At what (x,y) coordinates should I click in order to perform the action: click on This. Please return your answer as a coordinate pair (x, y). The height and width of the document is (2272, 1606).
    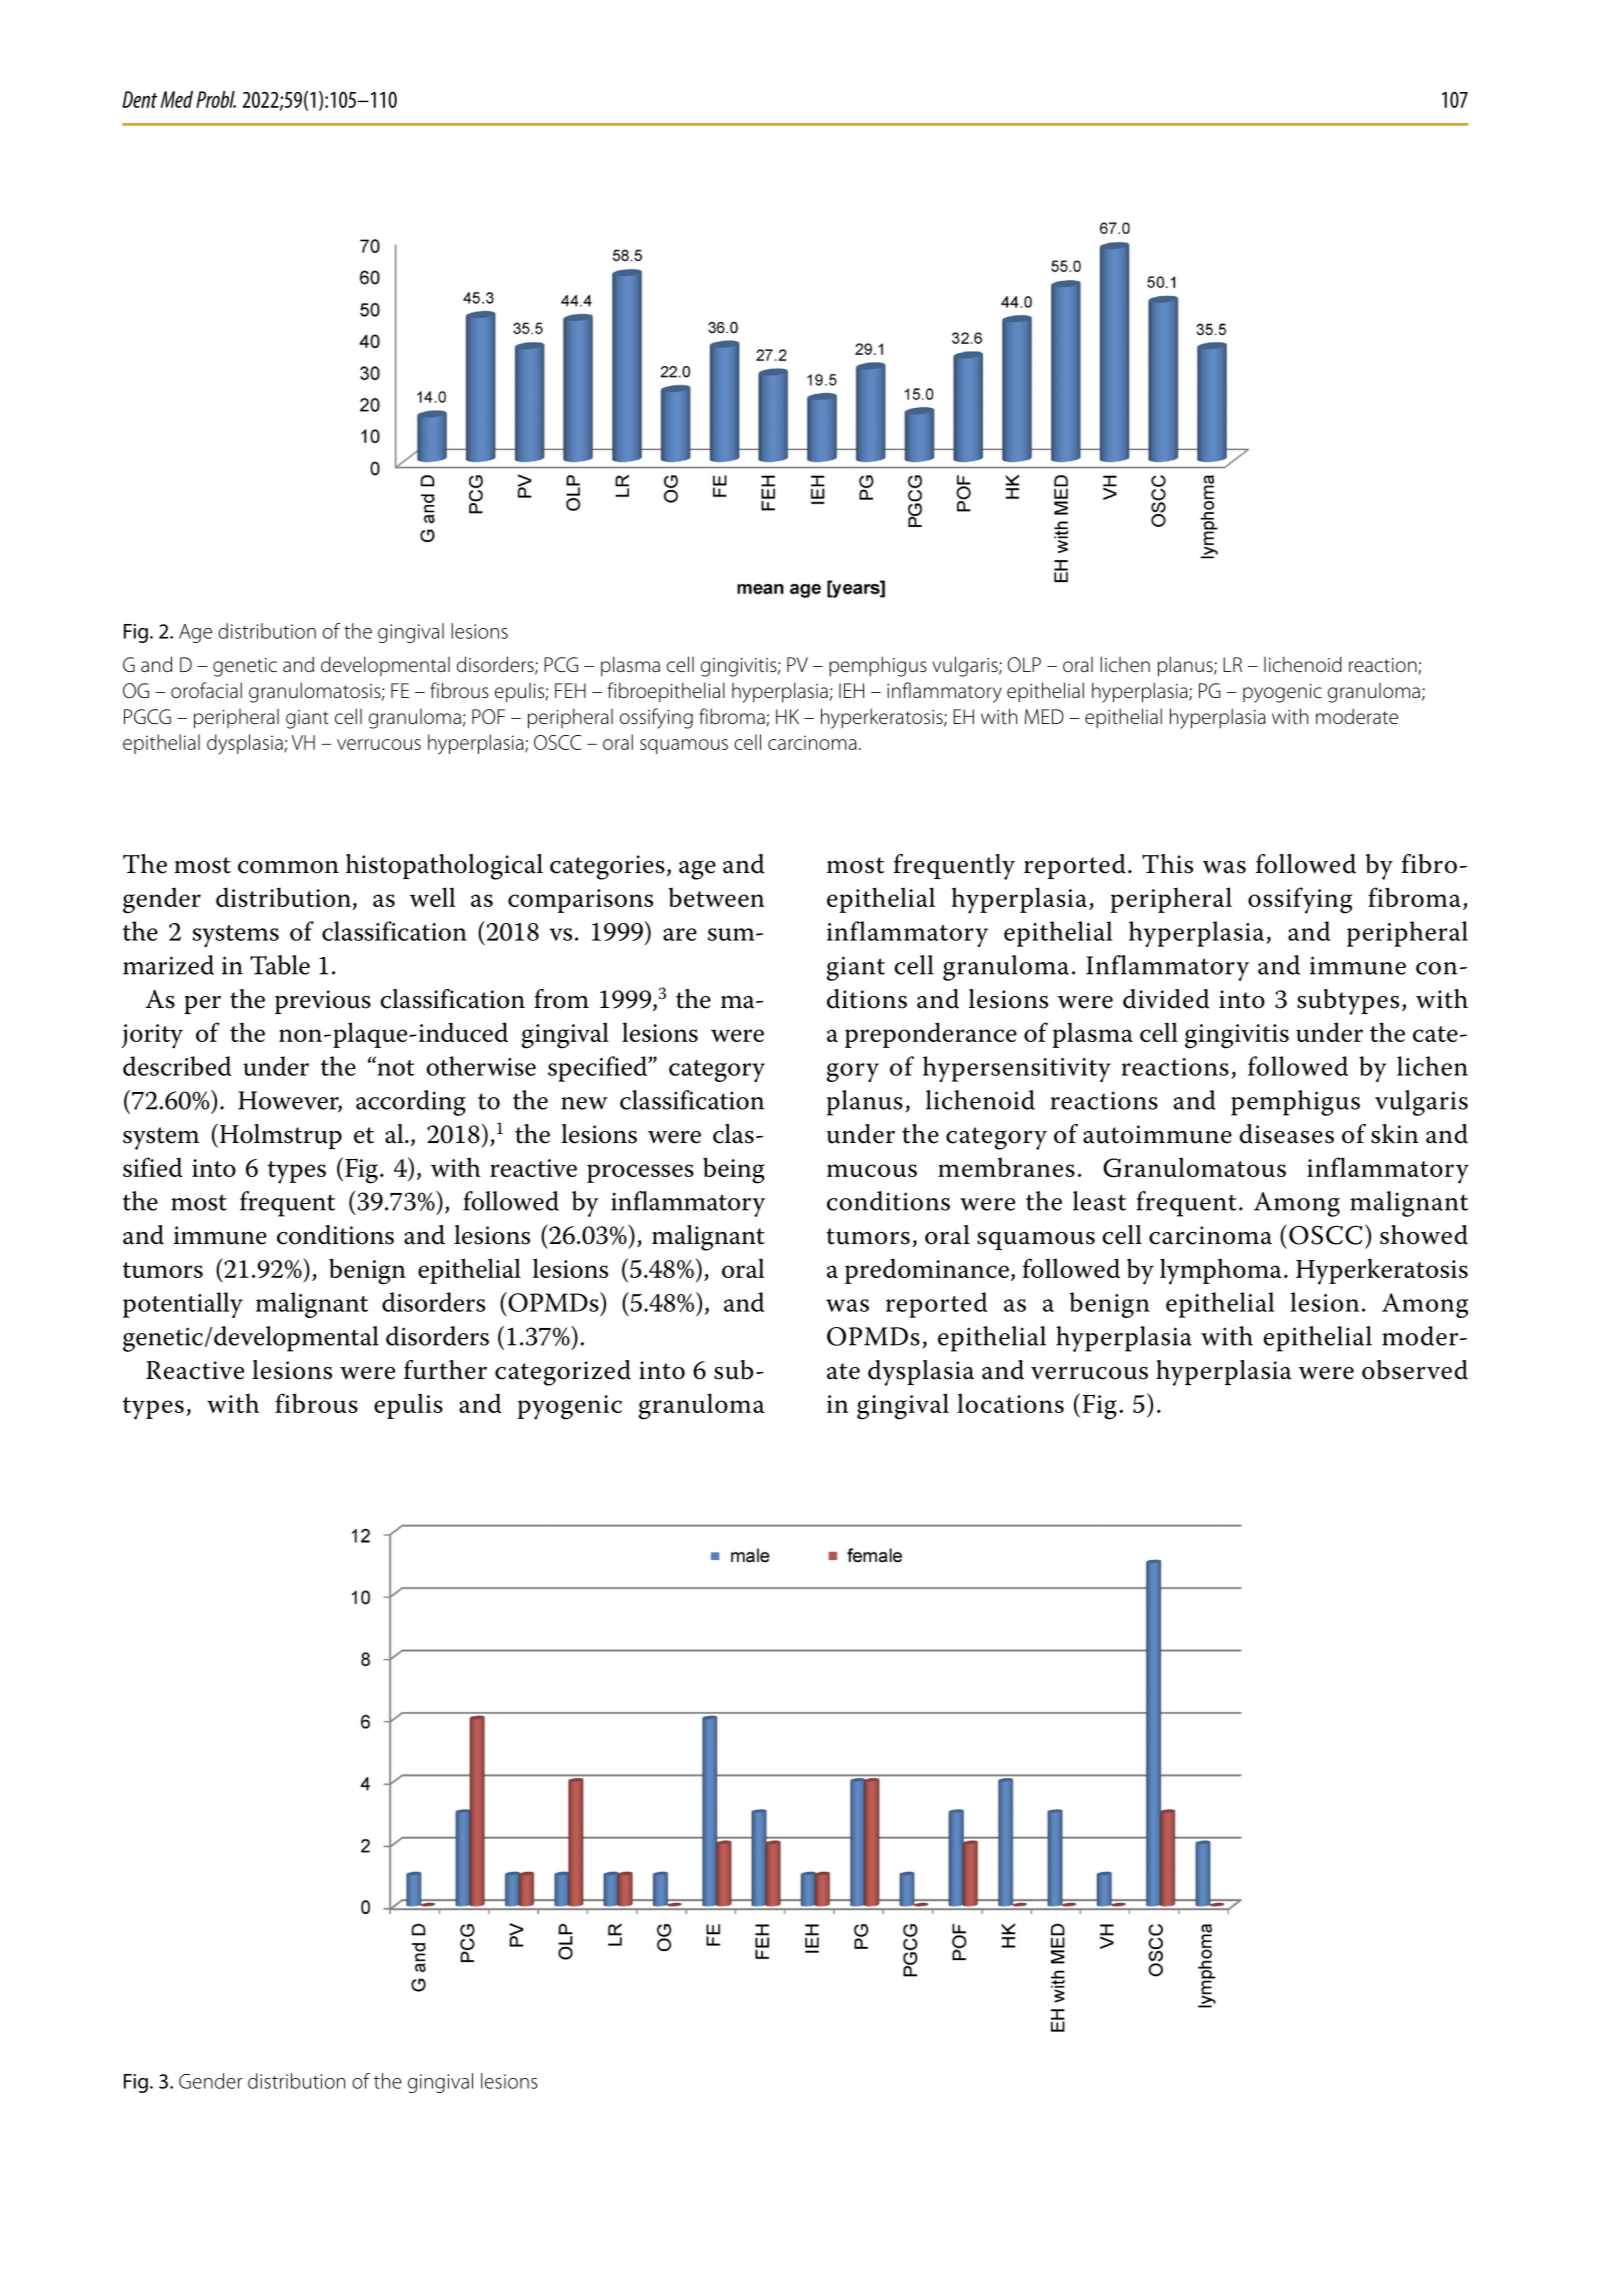
    Looking at the image, I should click on (1167, 864).
